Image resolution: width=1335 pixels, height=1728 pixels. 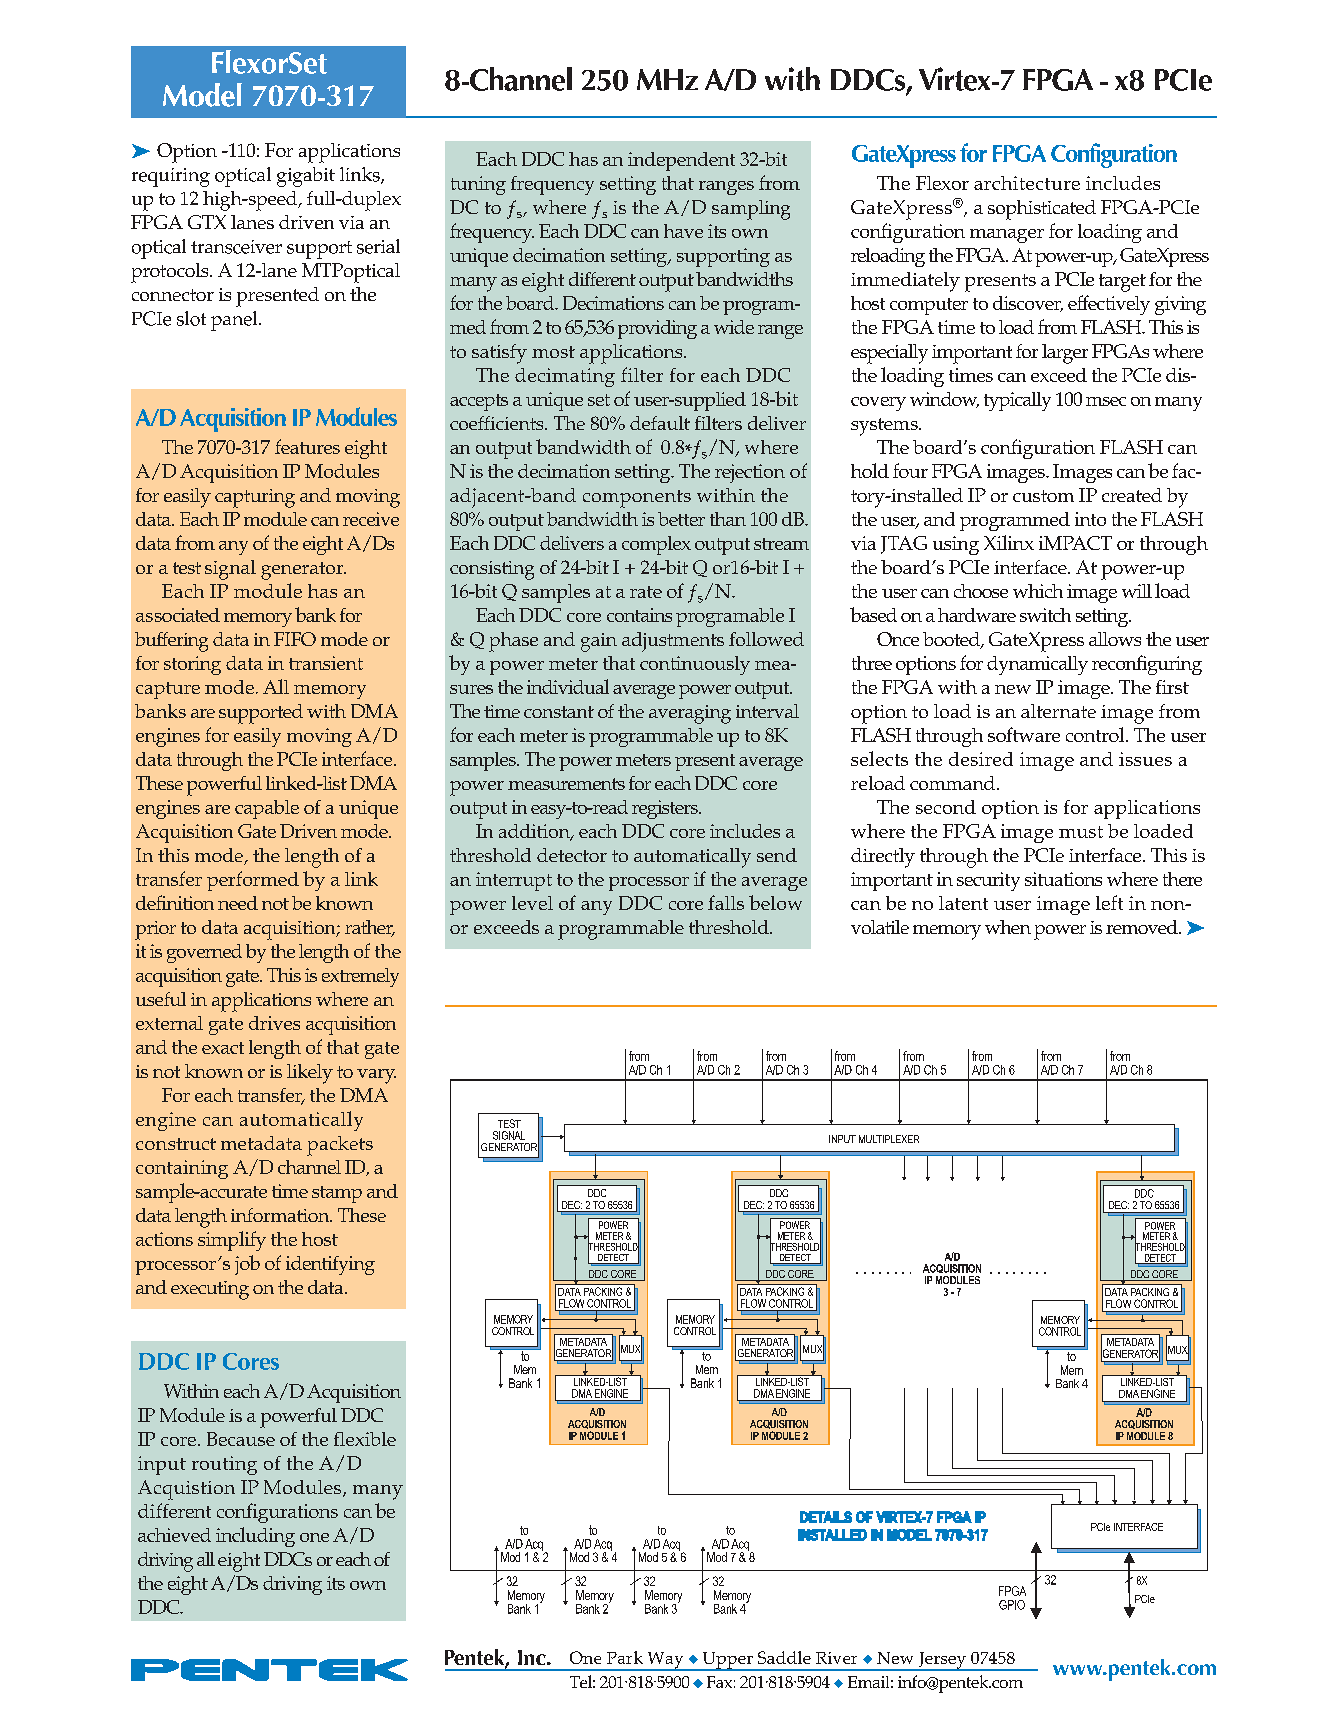 I want to click on situations, so click(x=1063, y=879).
